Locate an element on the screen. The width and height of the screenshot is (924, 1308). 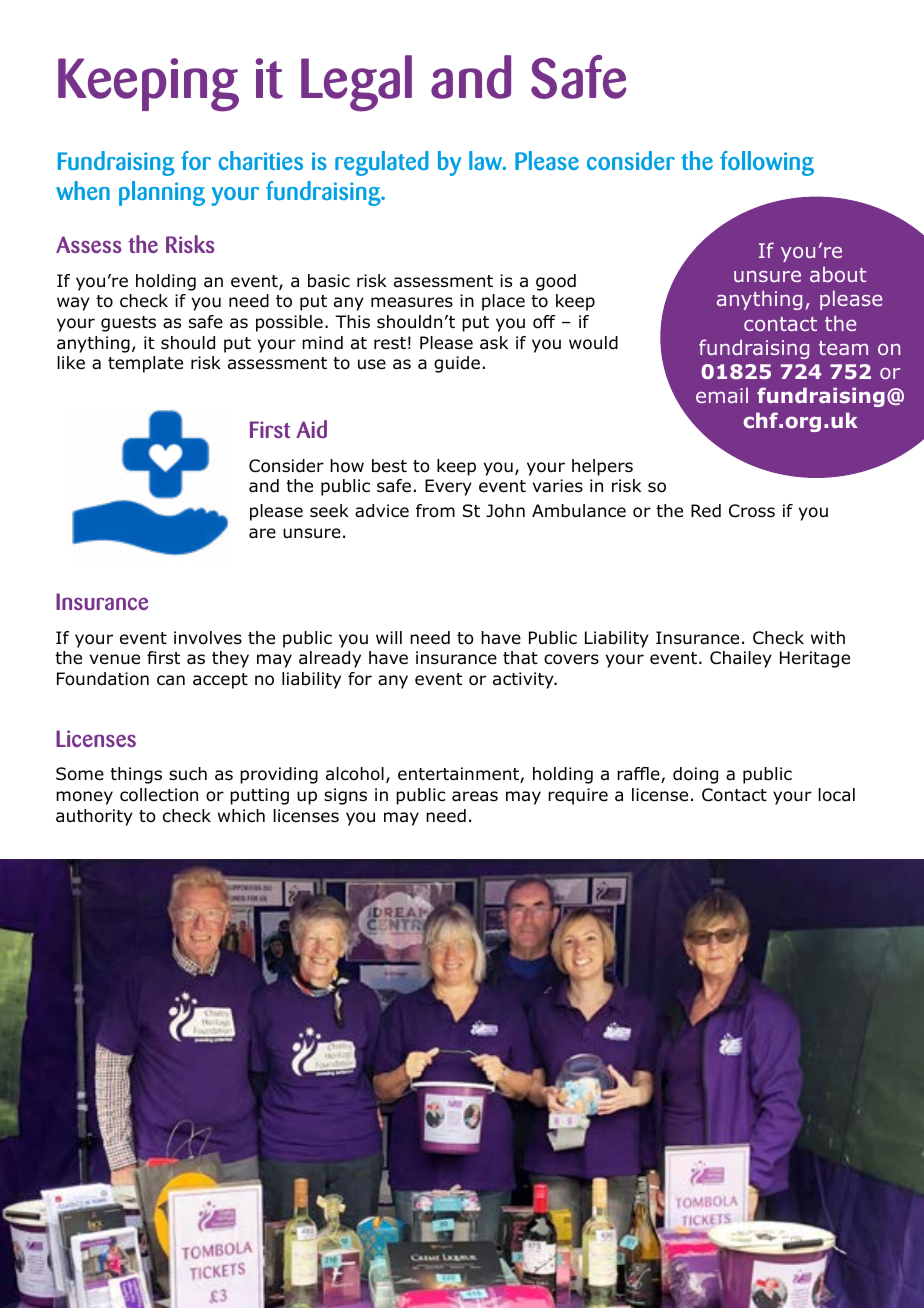
involves is located at coordinates (208, 638).
